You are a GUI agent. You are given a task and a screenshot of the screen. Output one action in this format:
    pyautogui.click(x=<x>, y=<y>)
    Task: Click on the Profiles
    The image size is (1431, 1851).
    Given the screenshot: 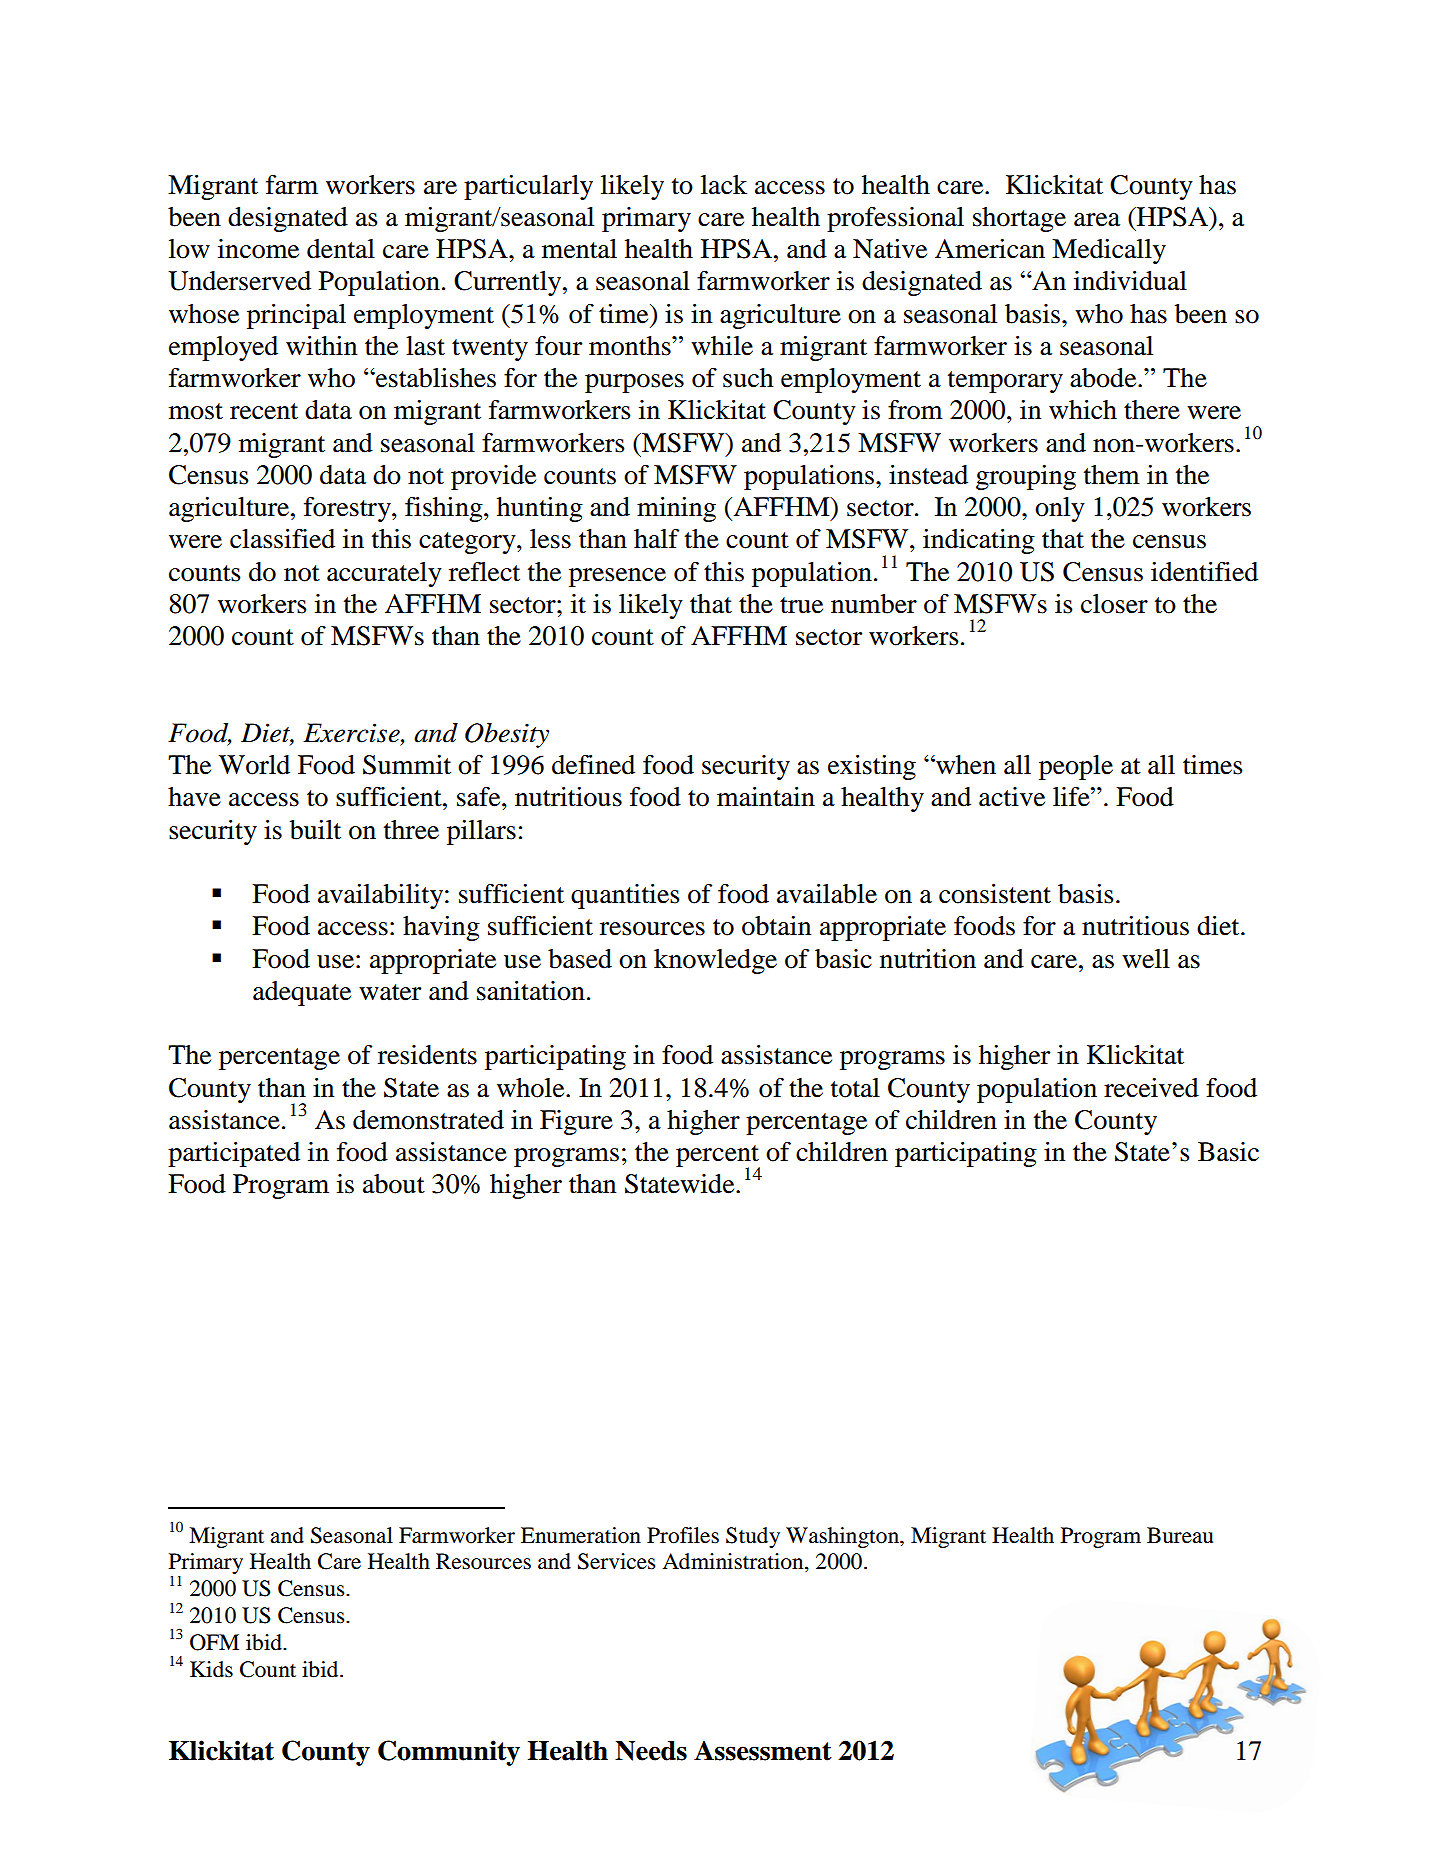 What is the action you would take?
    pyautogui.click(x=683, y=1535)
